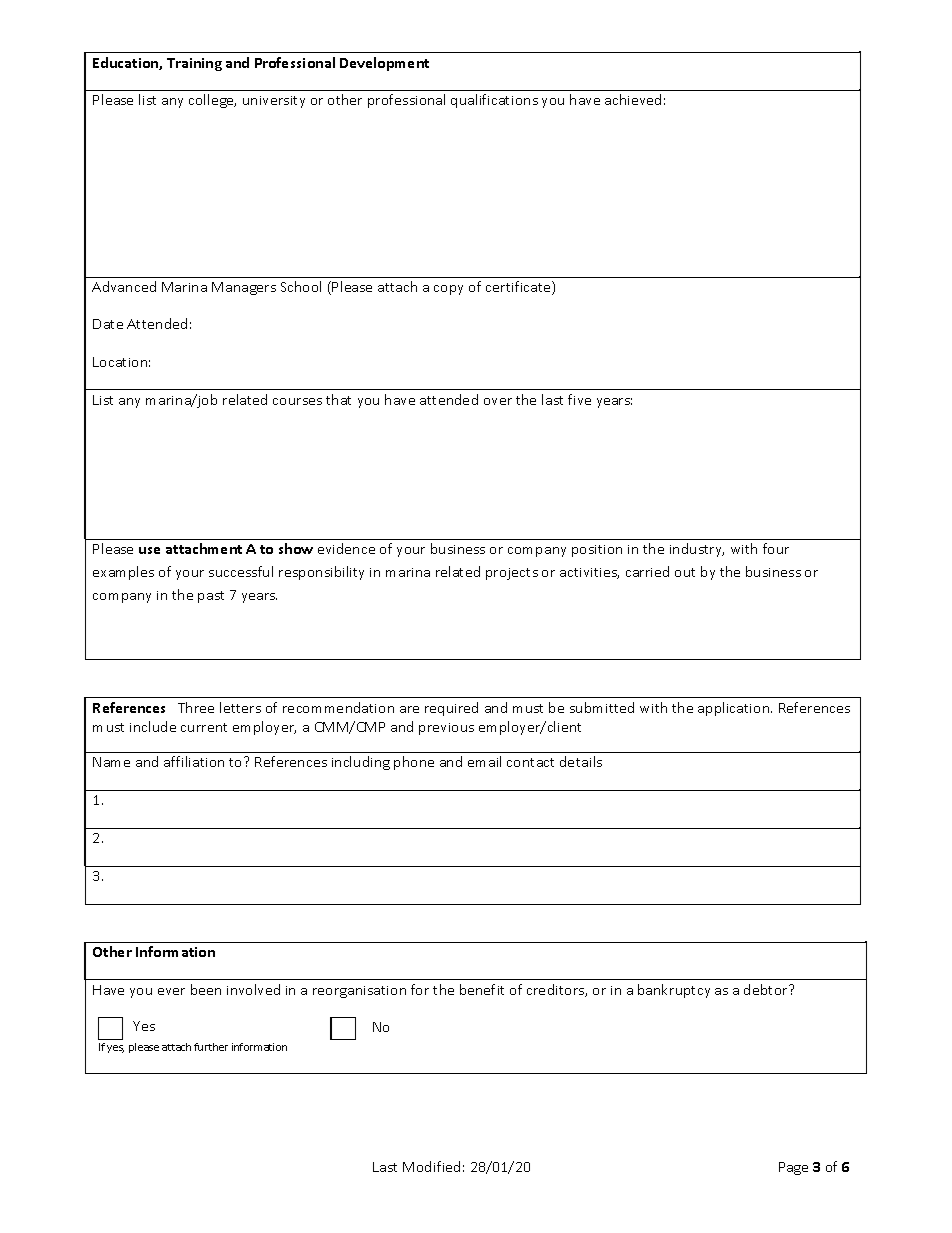  I want to click on application, so click(735, 709).
